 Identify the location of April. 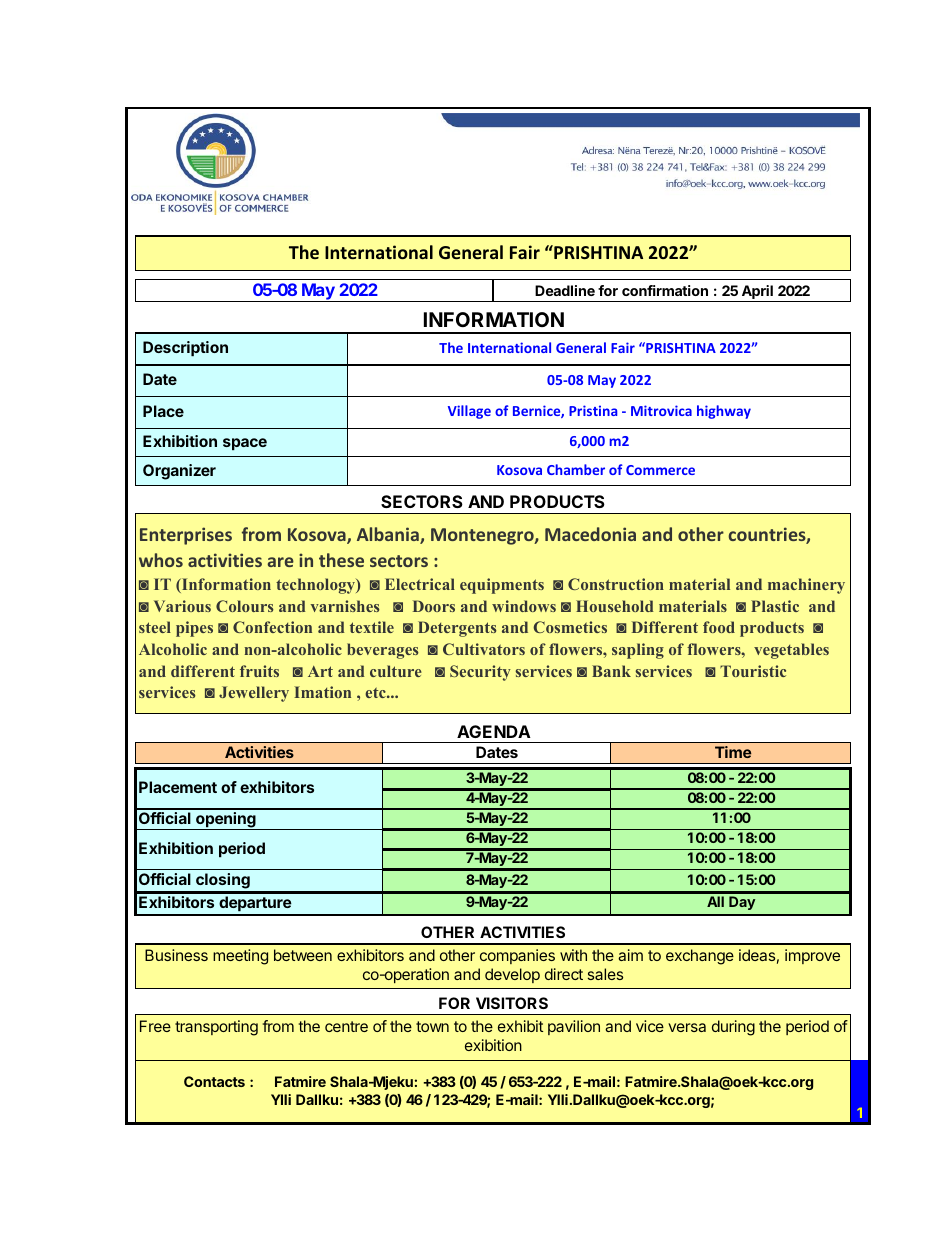
(757, 293).
